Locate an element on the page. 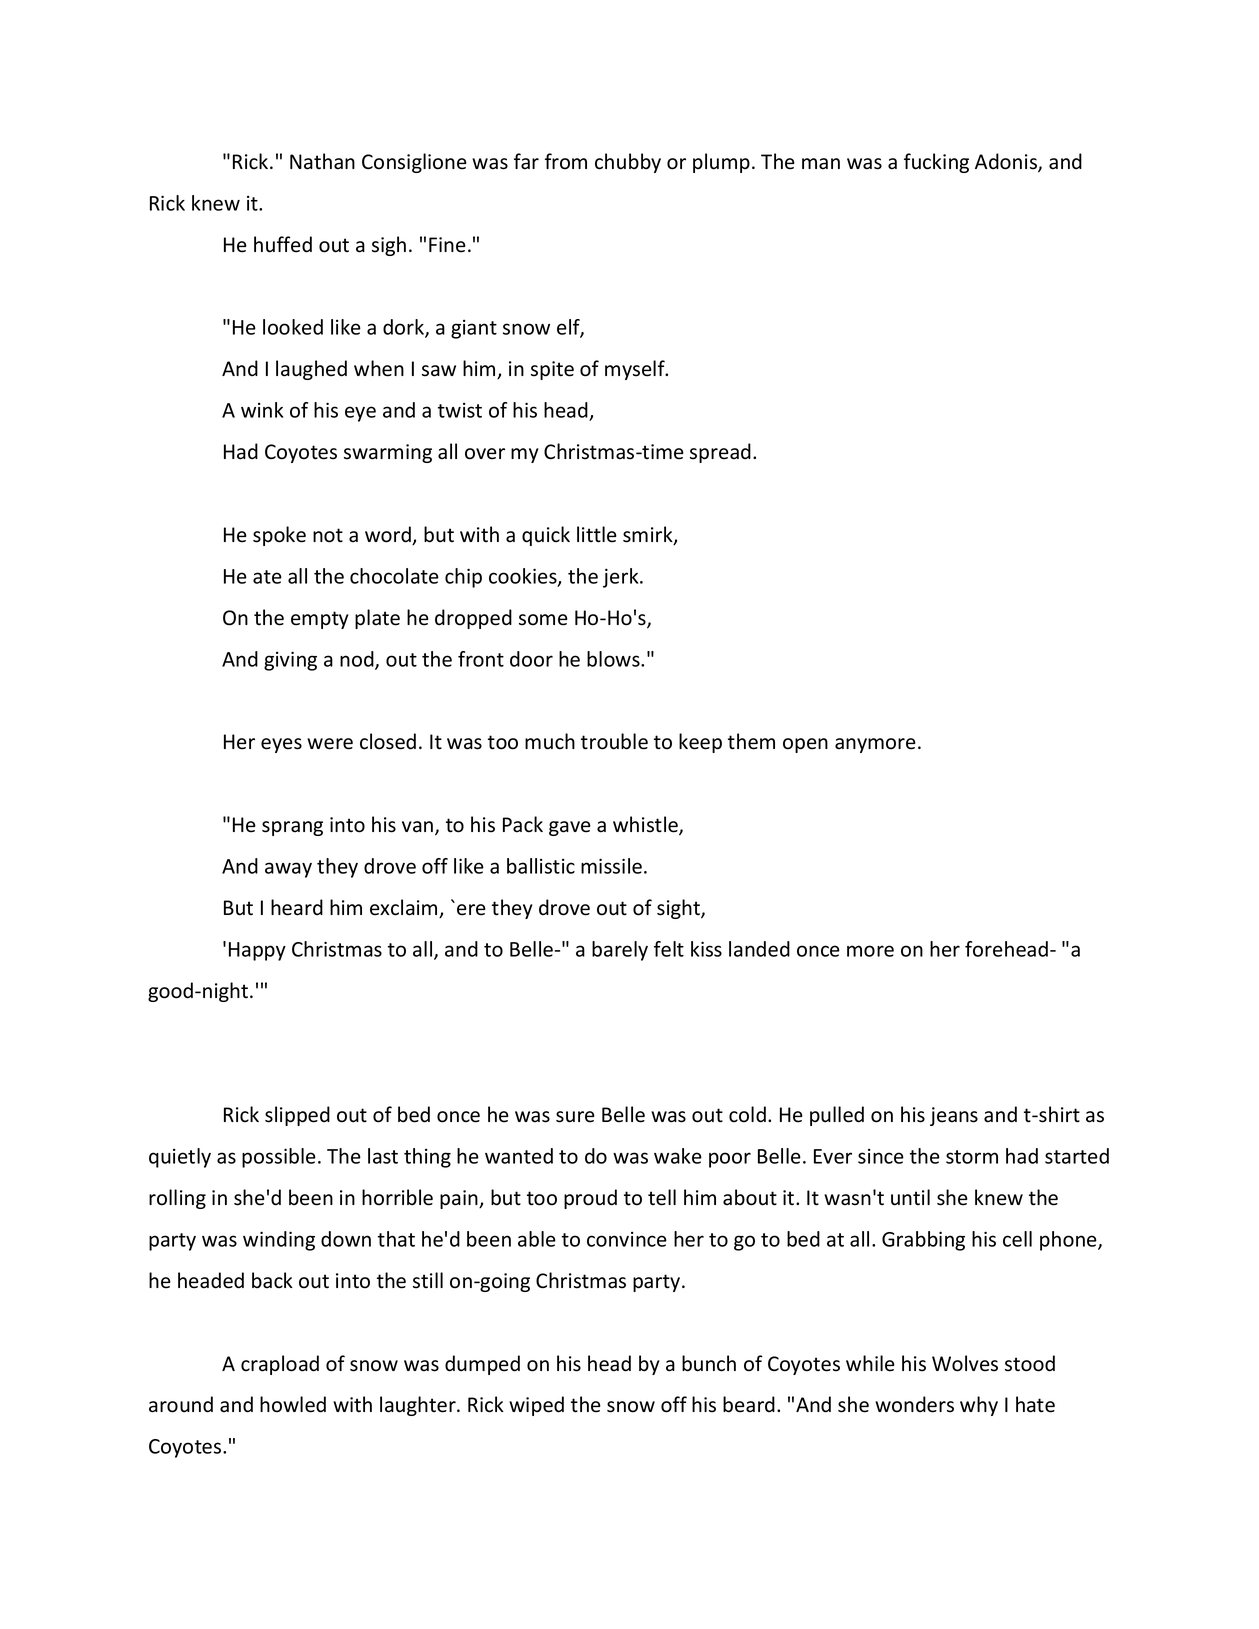 The image size is (1259, 1629). chubby is located at coordinates (628, 163).
